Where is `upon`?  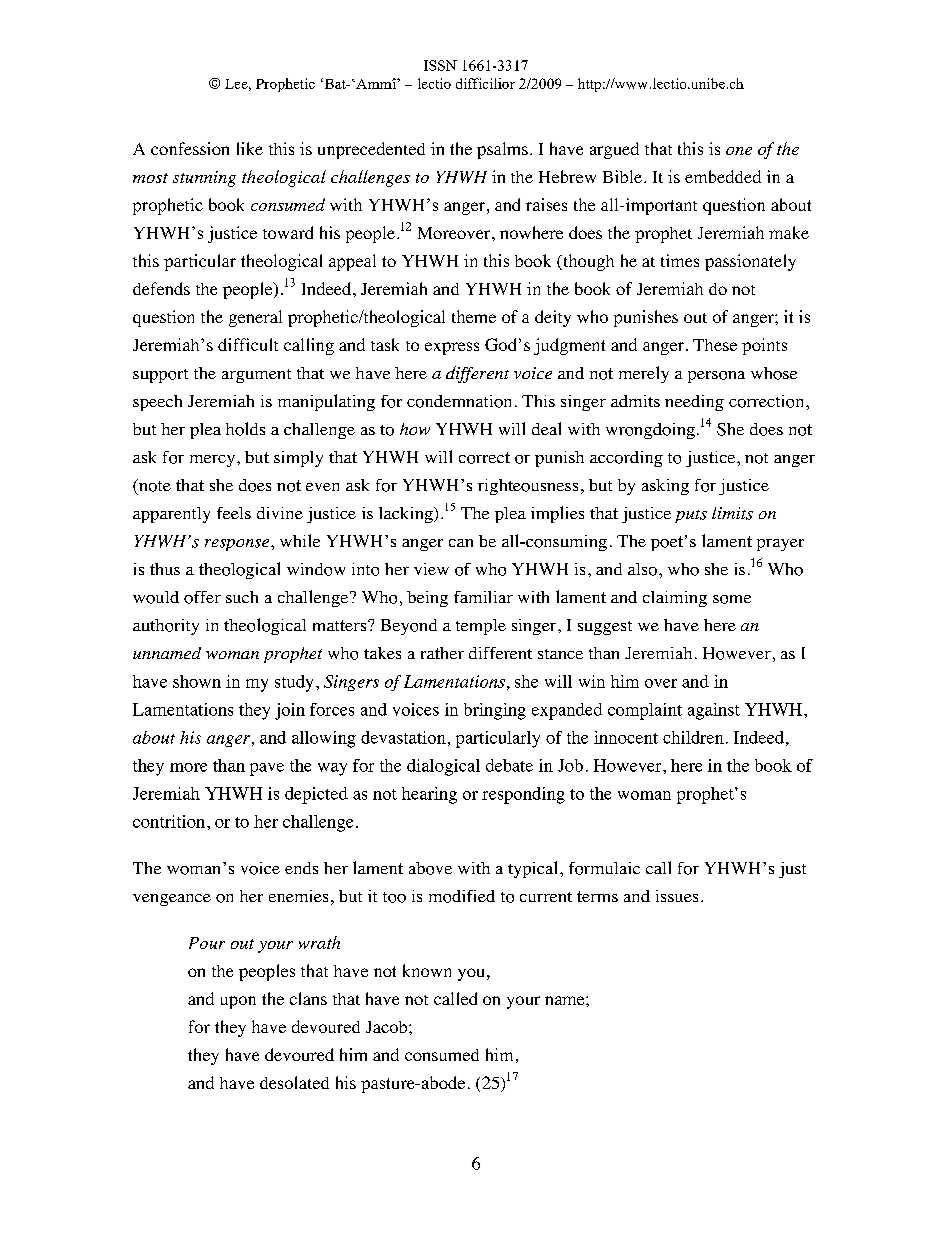
upon is located at coordinates (238, 1002).
